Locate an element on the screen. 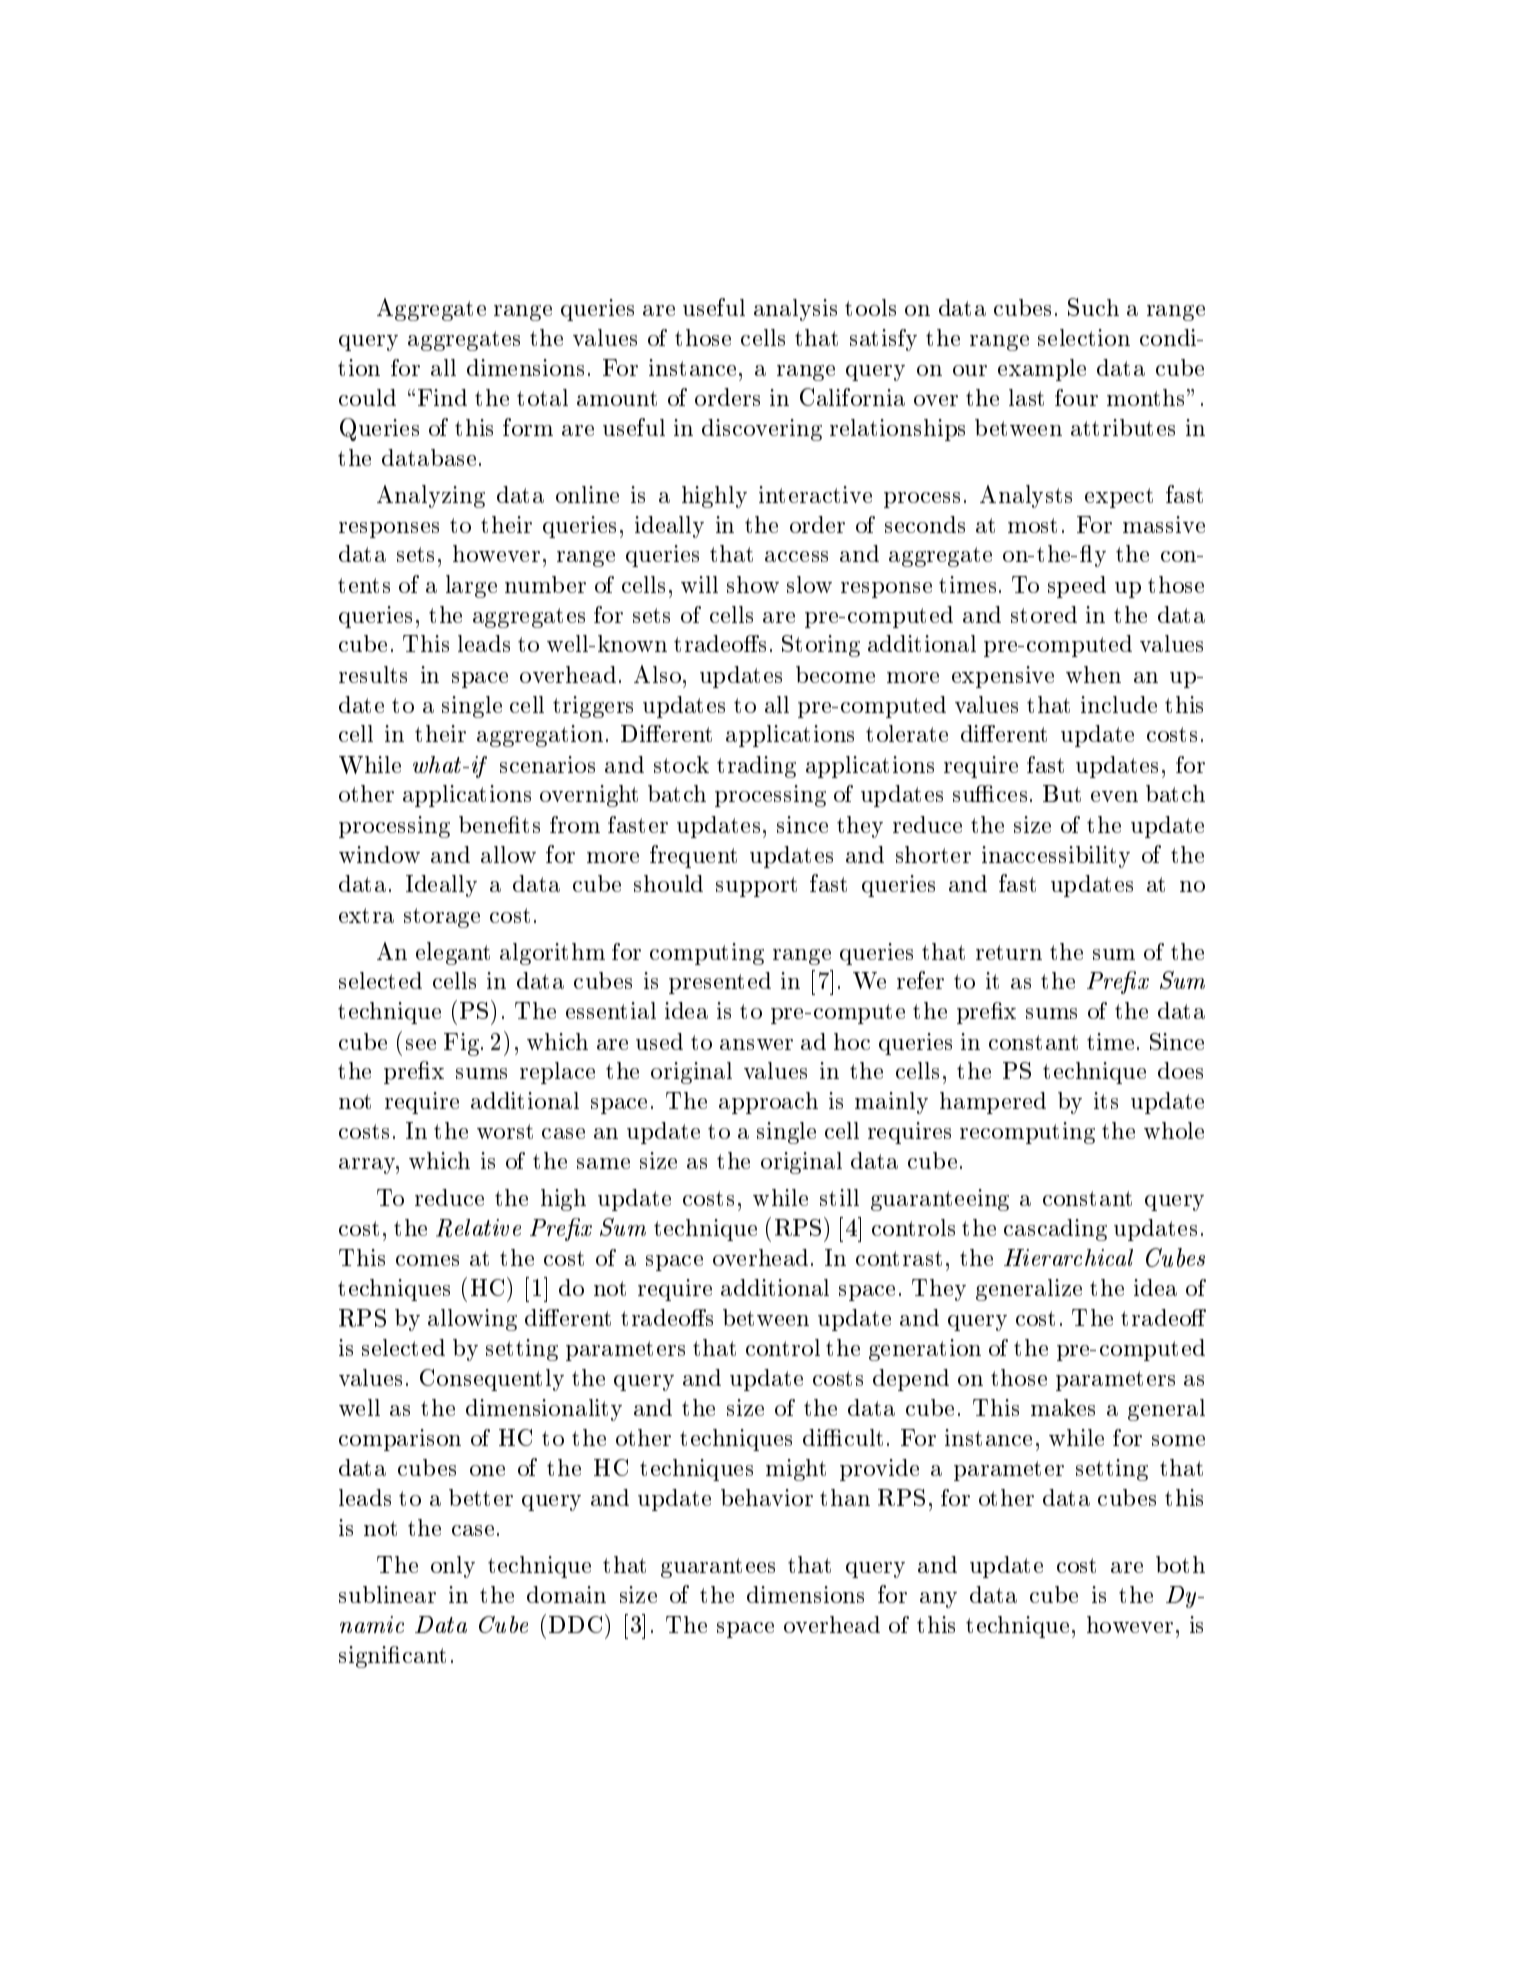 The image size is (1535, 1987). example is located at coordinates (1042, 370).
